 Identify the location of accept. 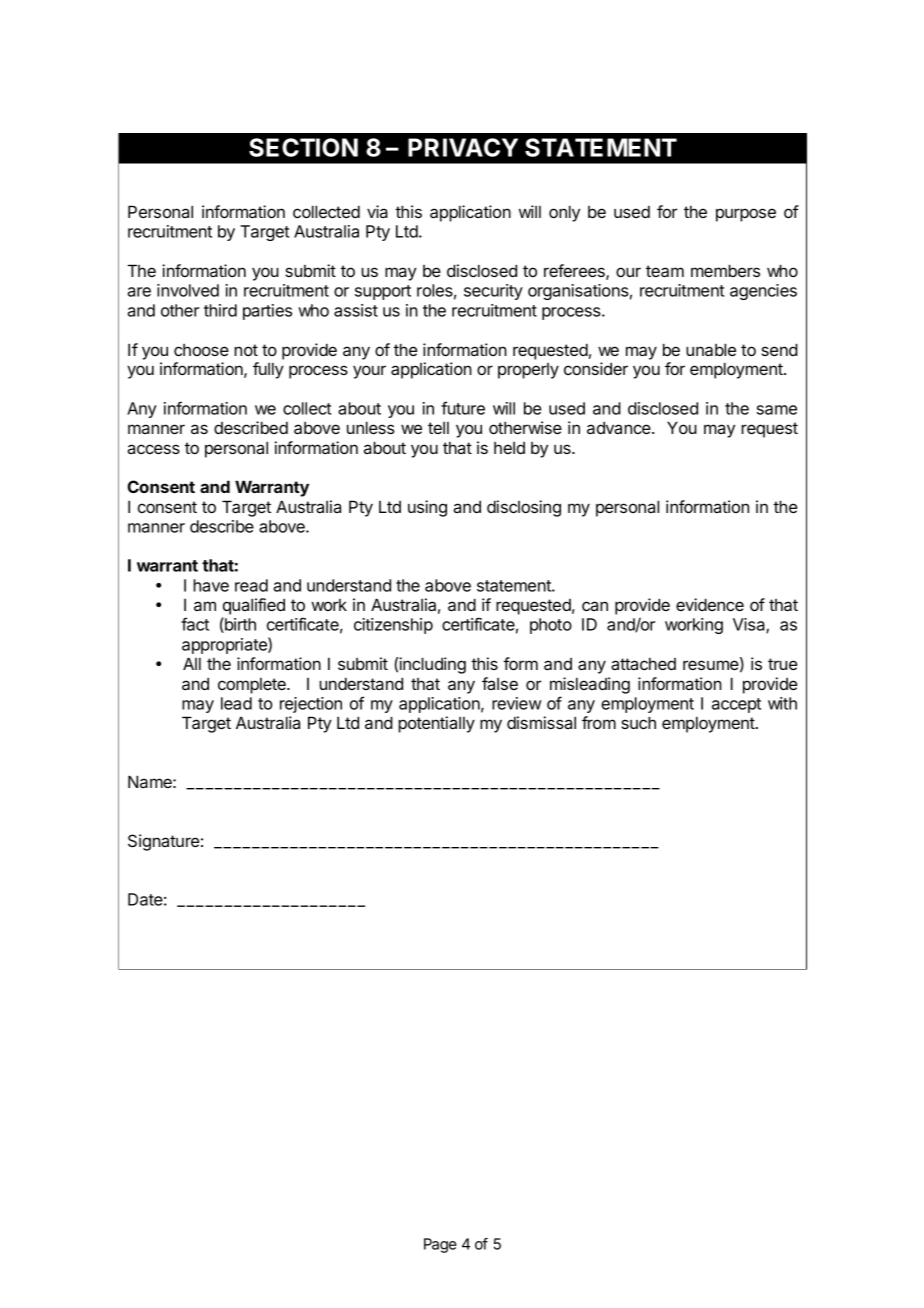
(736, 705).
